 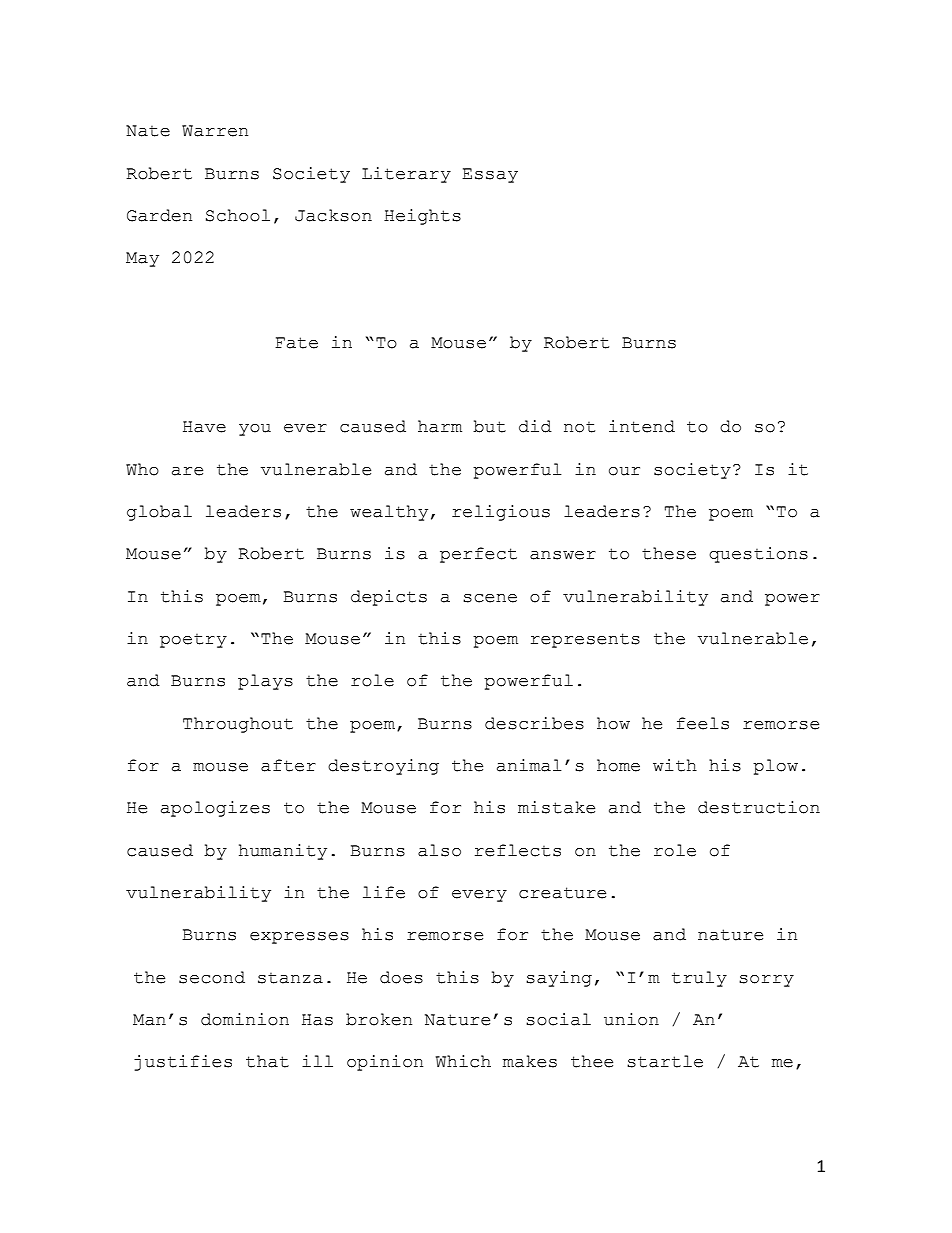 I want to click on dominion, so click(x=245, y=1019).
